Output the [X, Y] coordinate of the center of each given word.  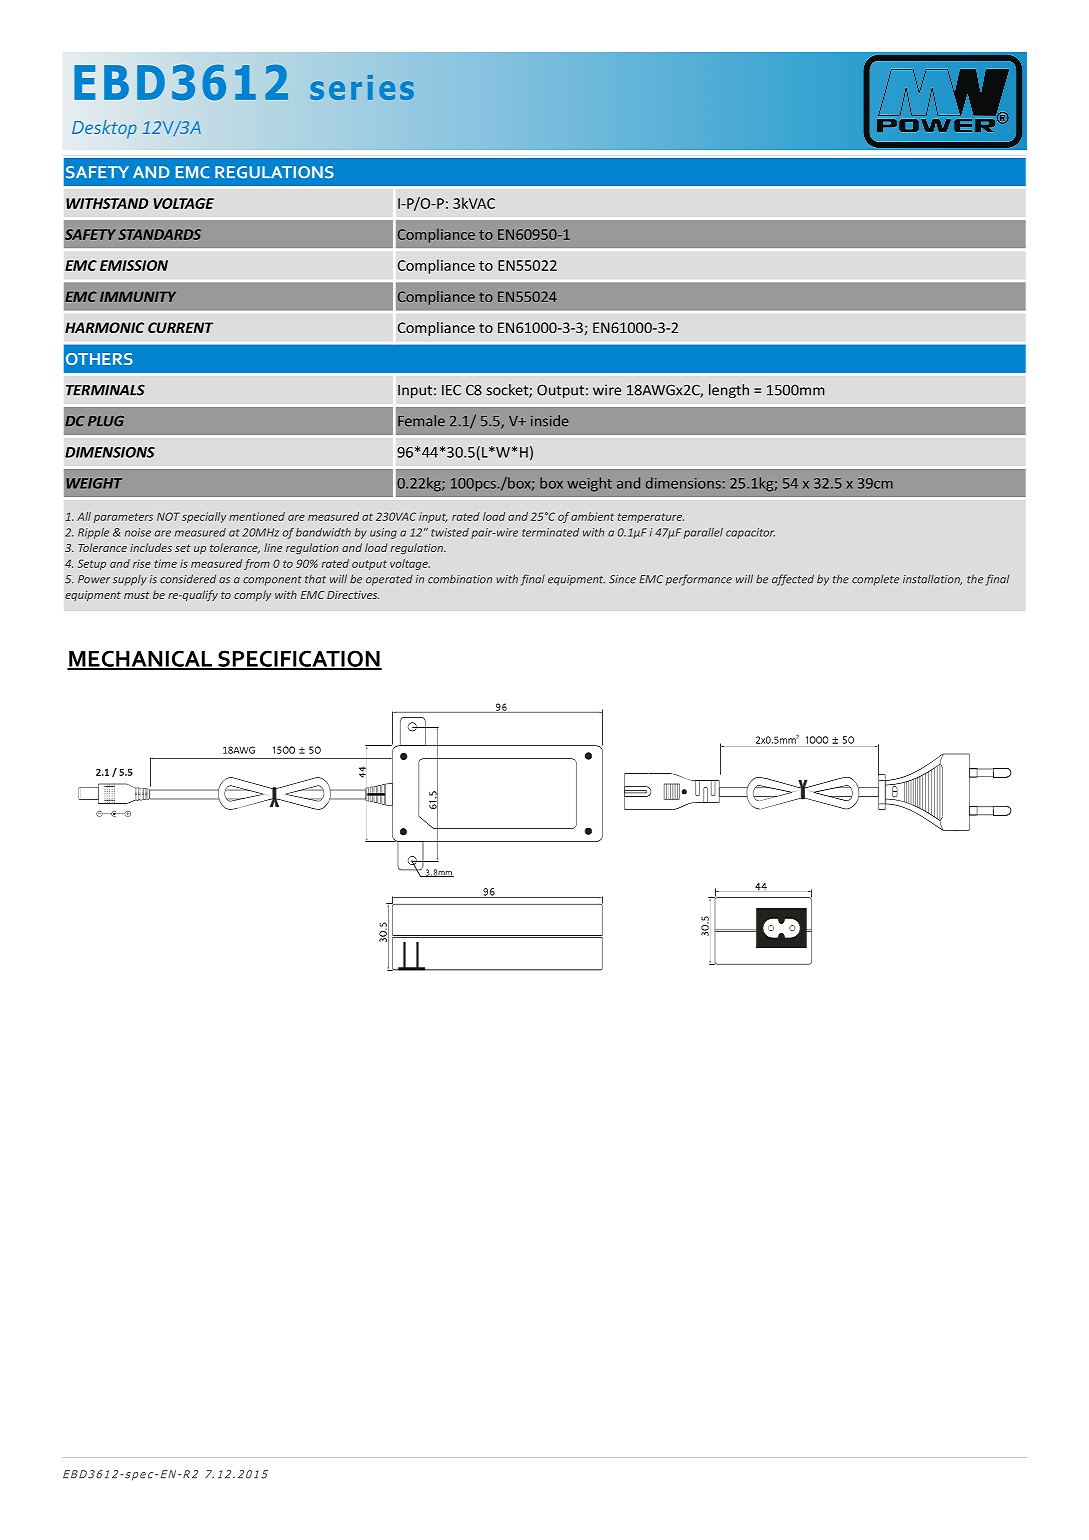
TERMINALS [105, 390]
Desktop [104, 129]
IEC [451, 390]
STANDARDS [159, 234]
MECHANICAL [141, 659]
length [729, 391]
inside [550, 421]
